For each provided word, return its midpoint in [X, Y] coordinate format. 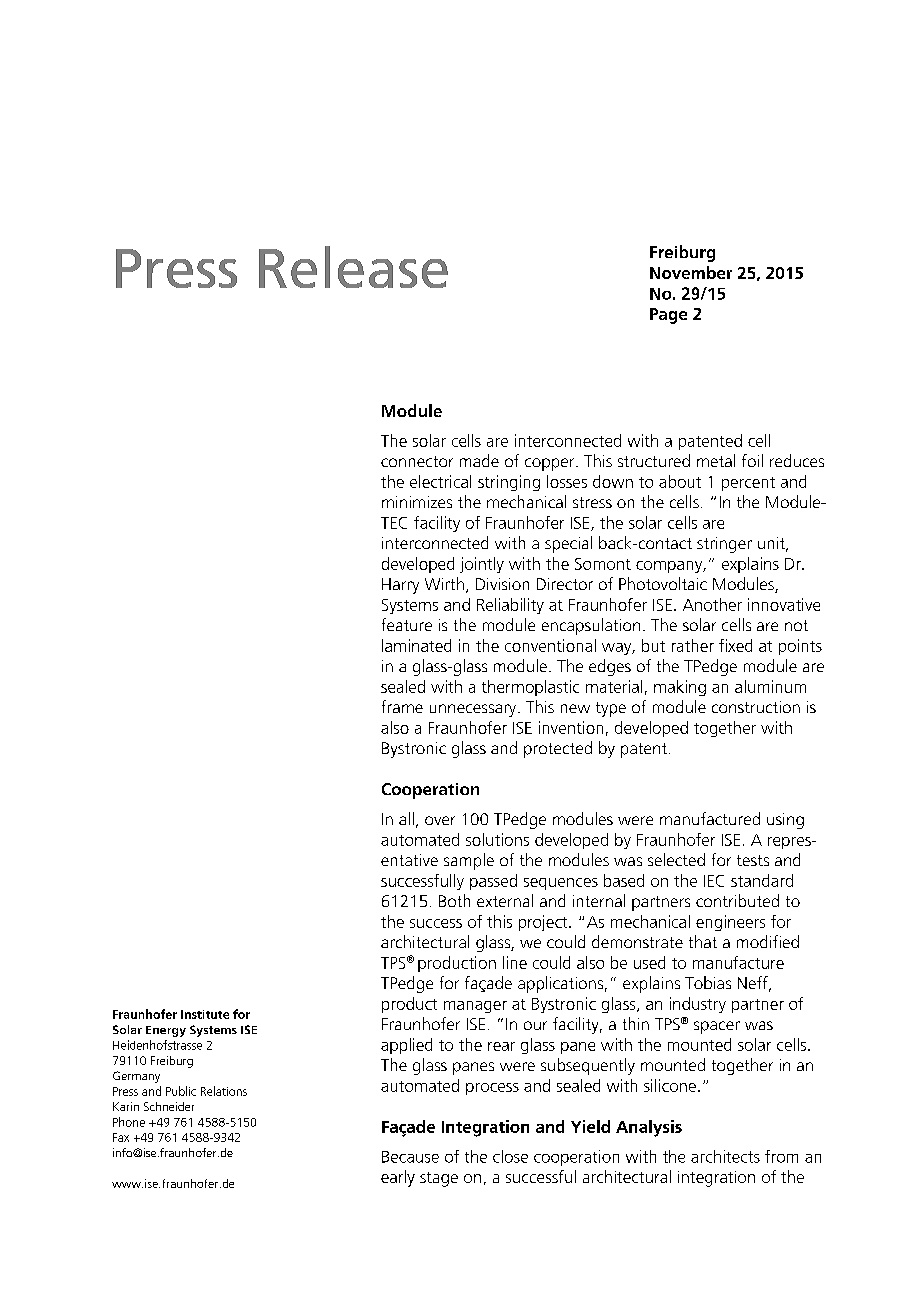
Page [668, 316]
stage [439, 1179]
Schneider [169, 1106]
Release [353, 267]
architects [725, 1156]
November [691, 272]
